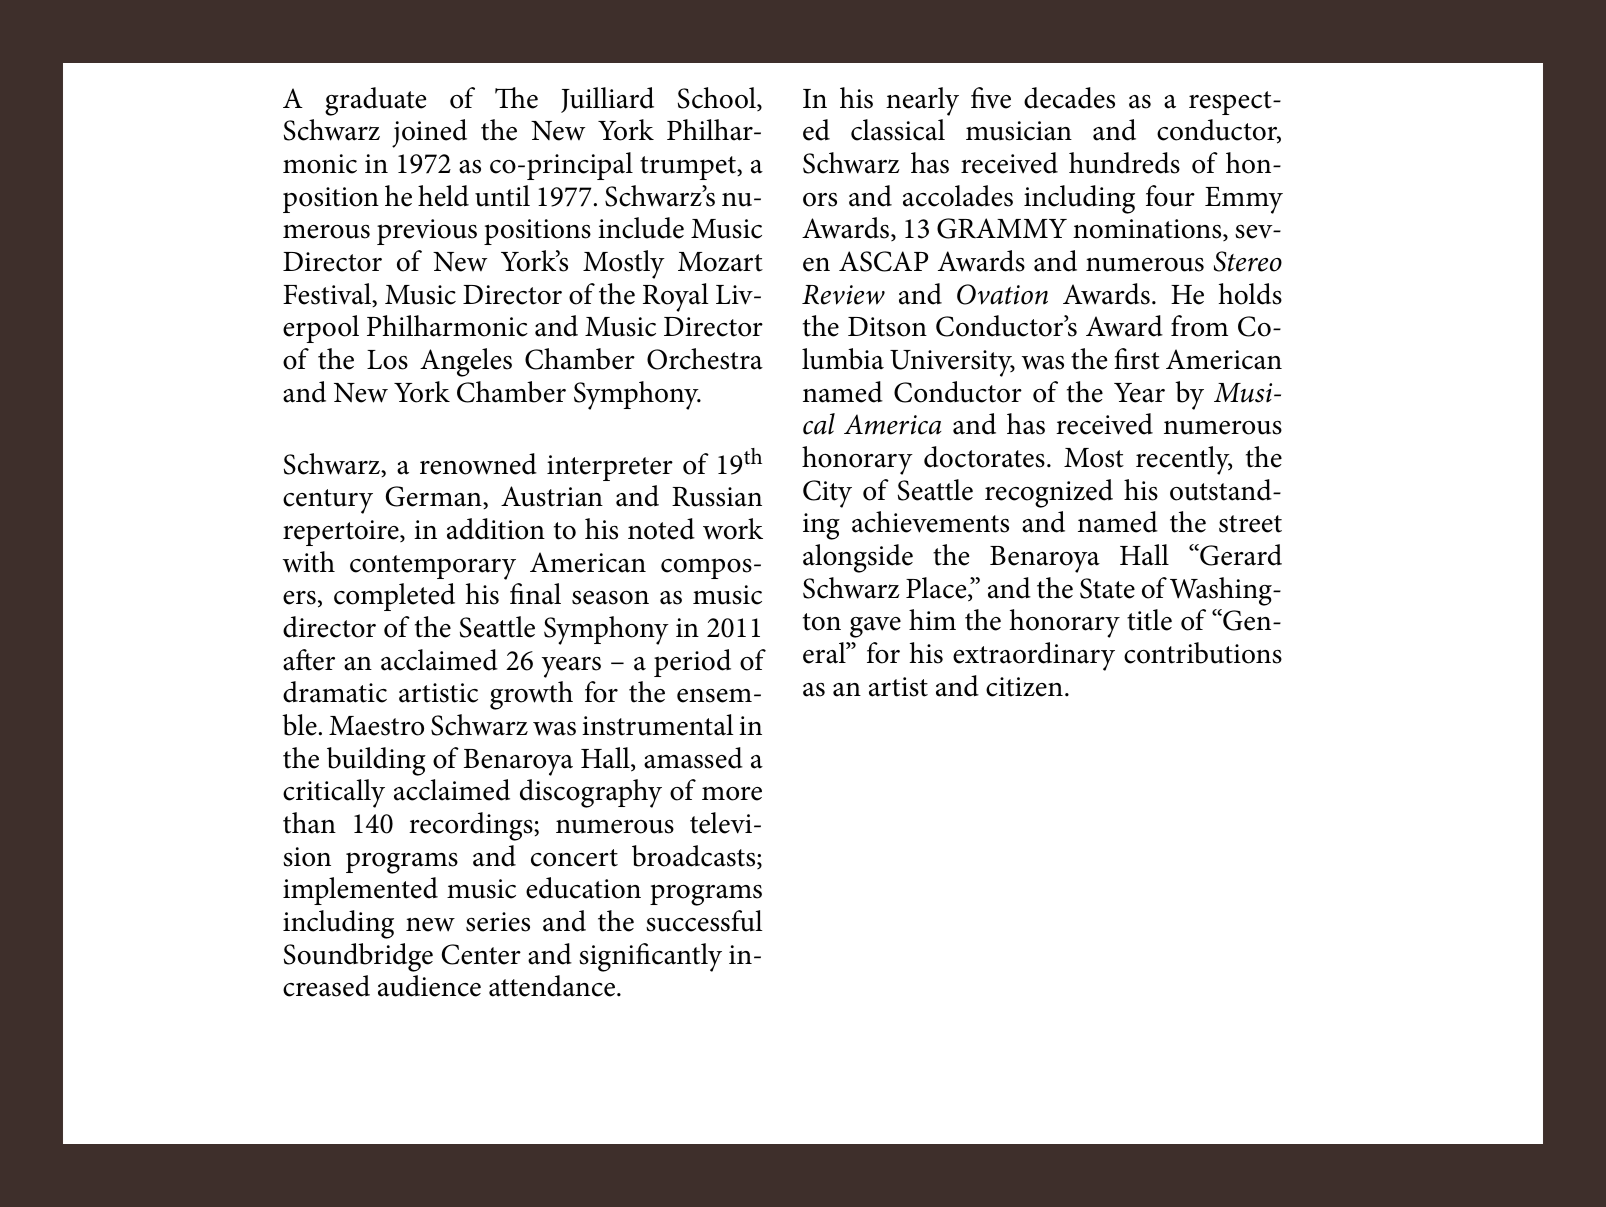  What do you see at coordinates (1124, 163) in the screenshot?
I see `hundreds` at bounding box center [1124, 163].
